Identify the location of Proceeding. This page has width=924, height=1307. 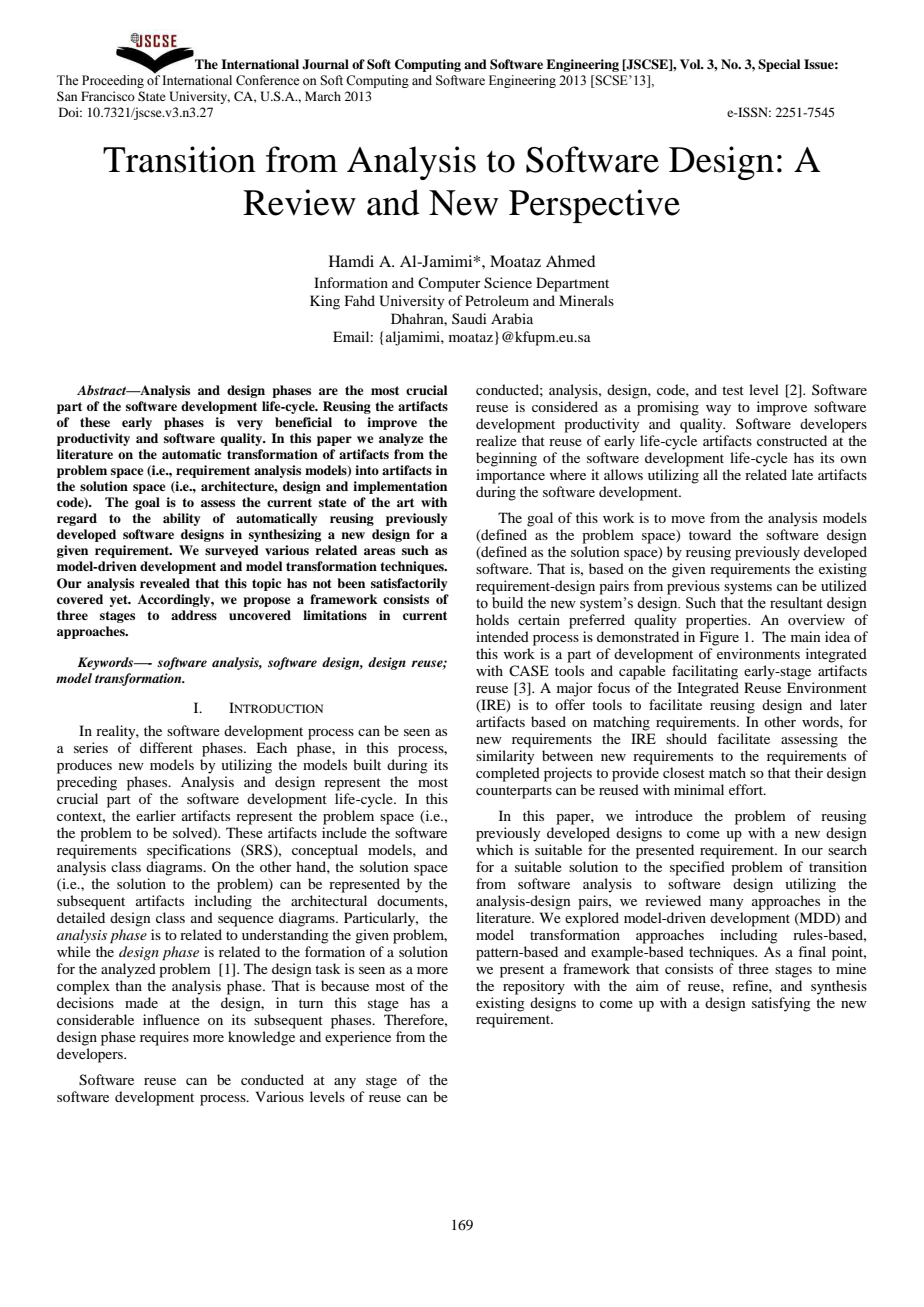
(113, 81).
